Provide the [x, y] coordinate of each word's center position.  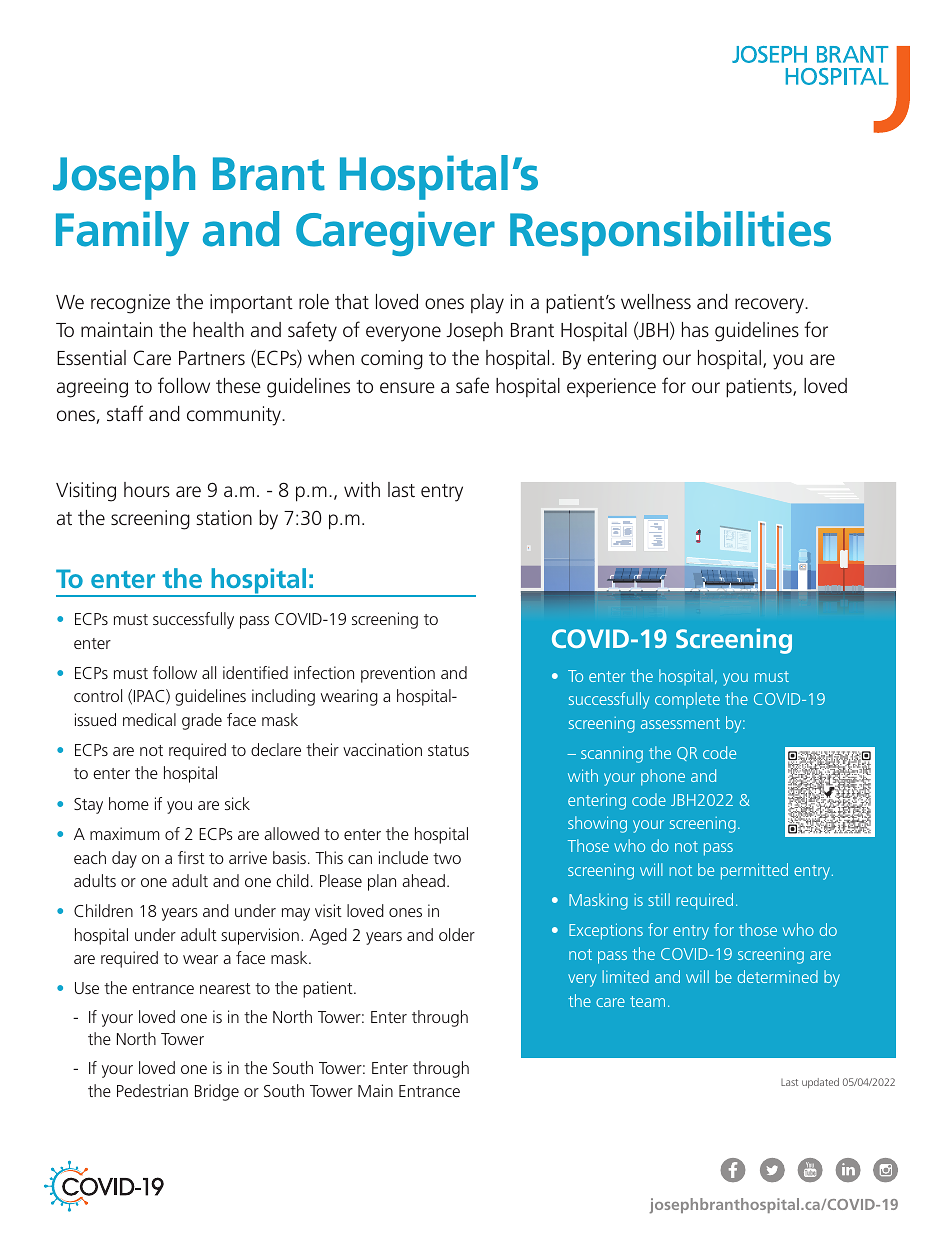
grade [202, 721]
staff [125, 413]
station [224, 517]
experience [611, 387]
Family [122, 233]
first [191, 857]
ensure [407, 387]
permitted [754, 871]
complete [687, 700]
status [448, 750]
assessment [680, 723]
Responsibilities [670, 233]
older [457, 934]
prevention [398, 674]
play [487, 304]
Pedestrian [152, 1090]
